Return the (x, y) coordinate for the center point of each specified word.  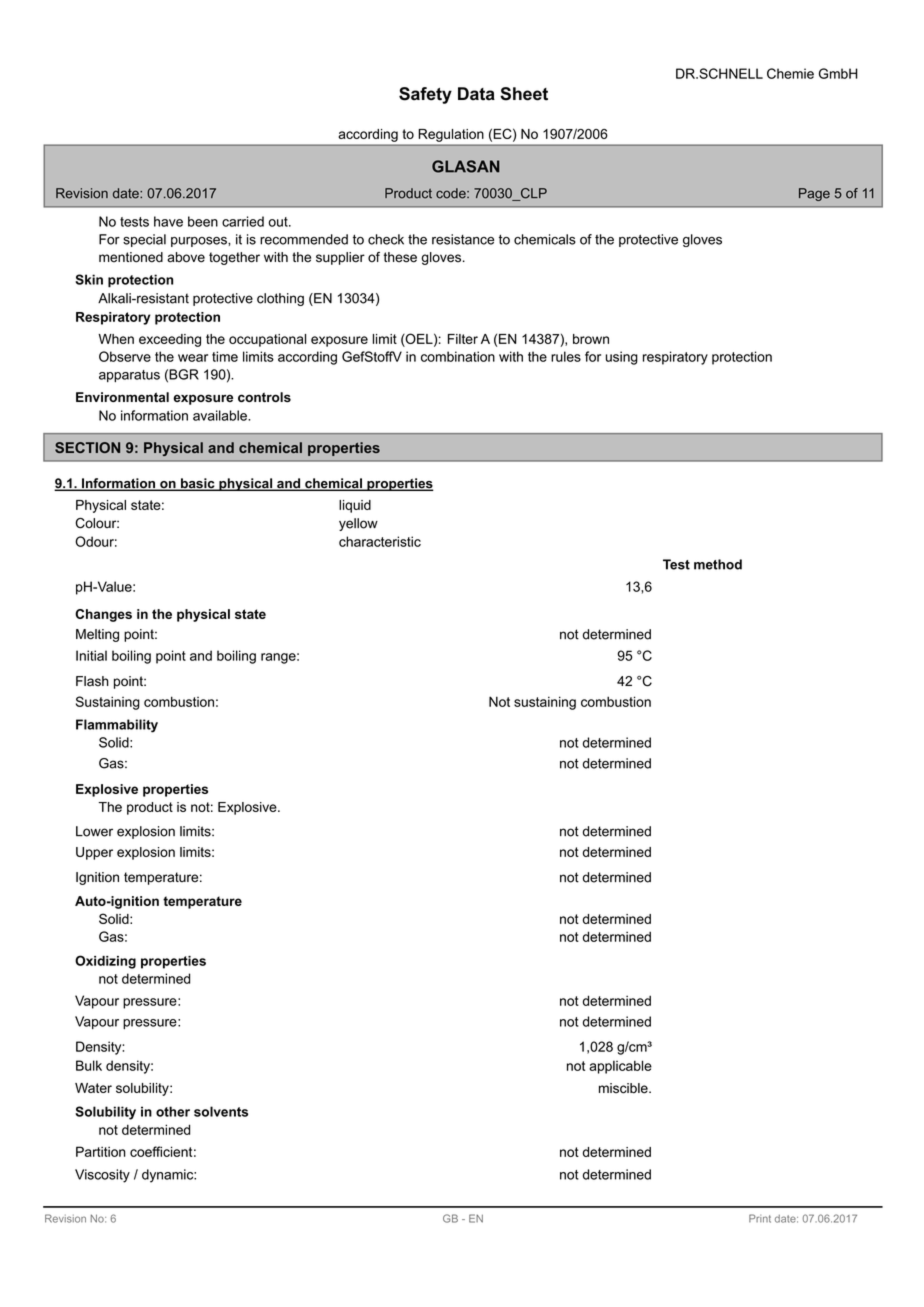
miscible (624, 1088)
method (718, 564)
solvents (221, 1111)
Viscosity (102, 1176)
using (622, 358)
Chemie (790, 73)
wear (193, 358)
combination (458, 356)
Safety (425, 95)
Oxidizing (105, 962)
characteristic (380, 541)
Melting (97, 635)
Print (760, 1218)
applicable (620, 1067)
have (168, 221)
